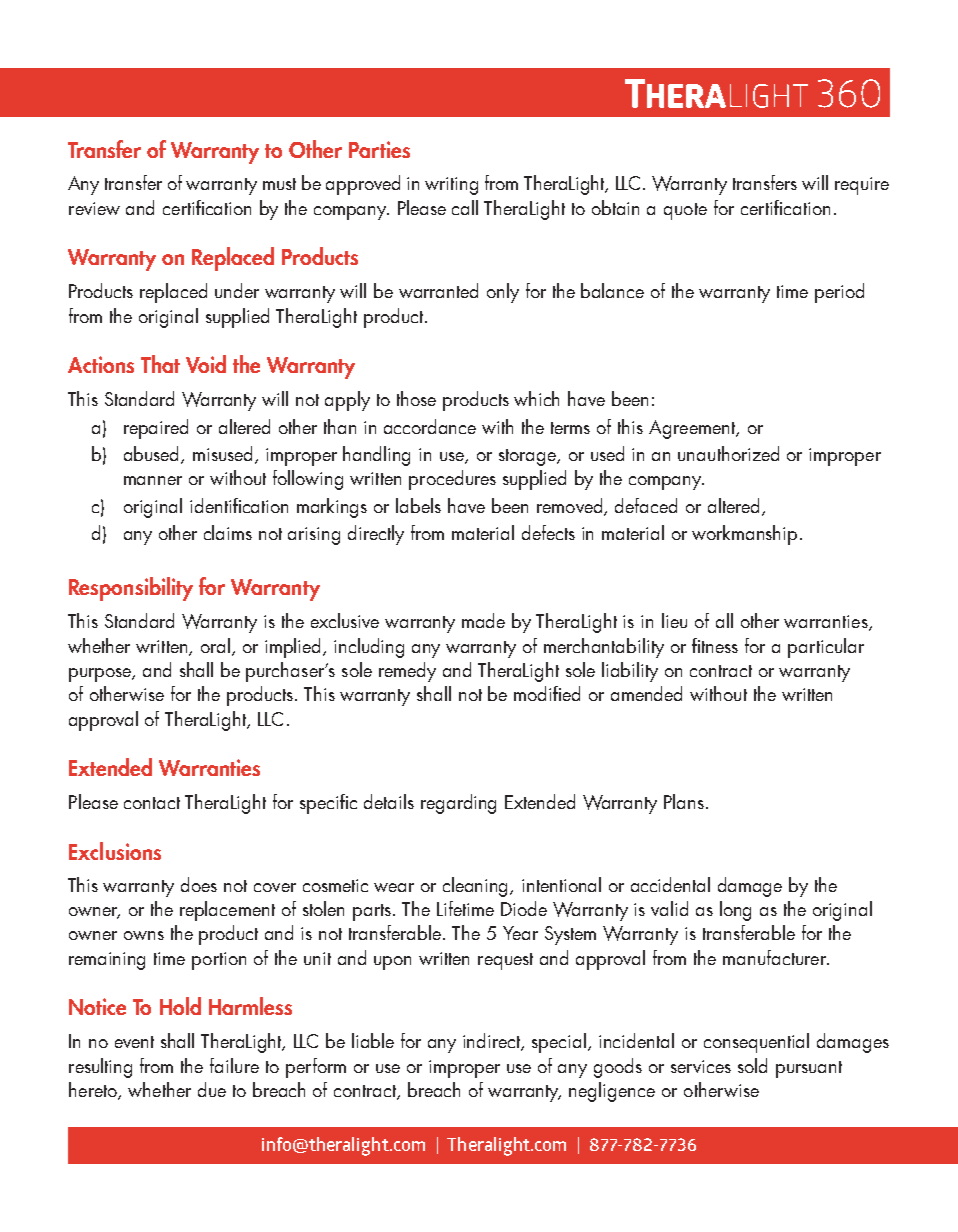 The image size is (958, 1232). I want to click on must, so click(279, 184).
